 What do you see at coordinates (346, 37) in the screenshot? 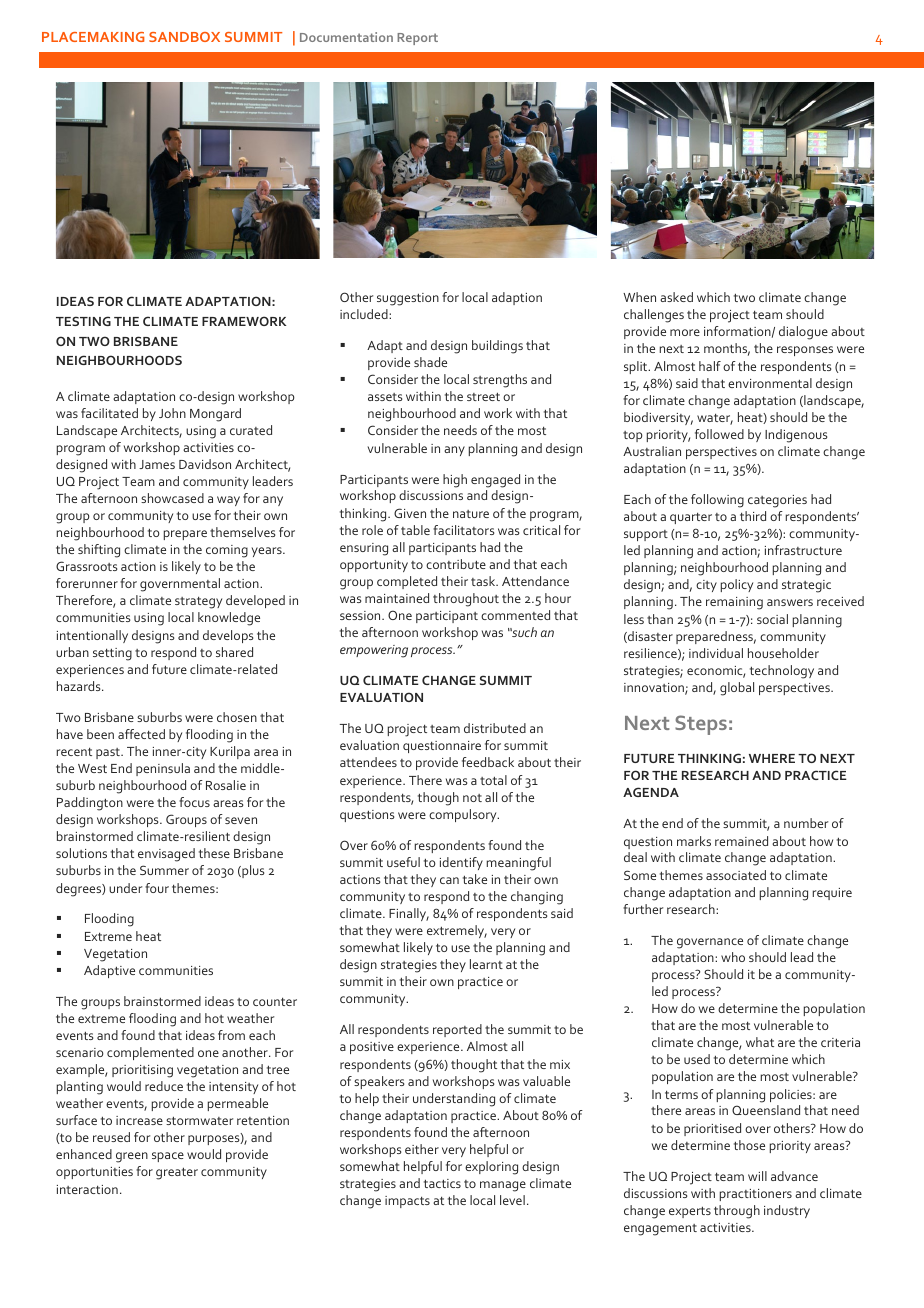
I see `Documentation` at bounding box center [346, 37].
